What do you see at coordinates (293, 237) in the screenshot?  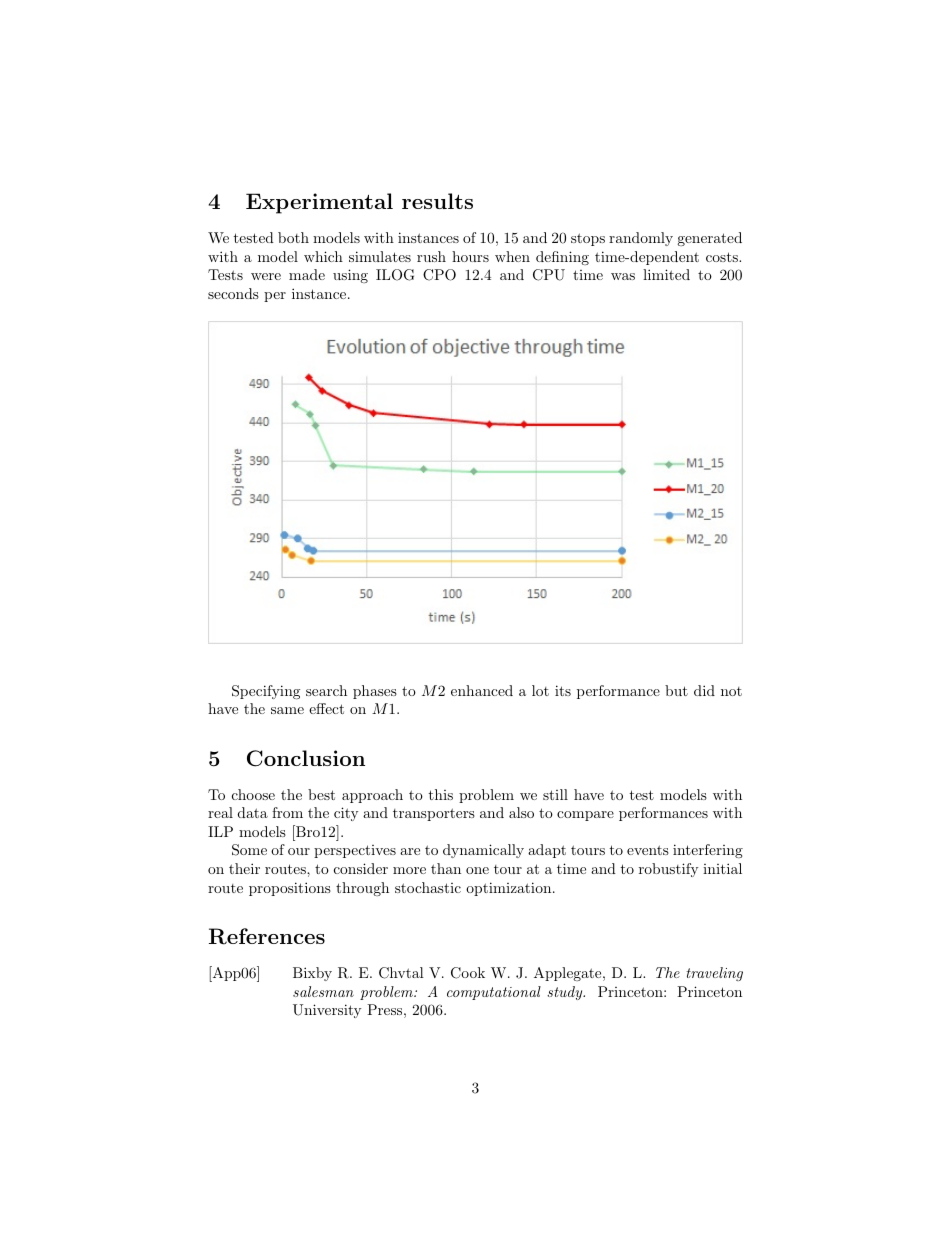 I see `both` at bounding box center [293, 237].
